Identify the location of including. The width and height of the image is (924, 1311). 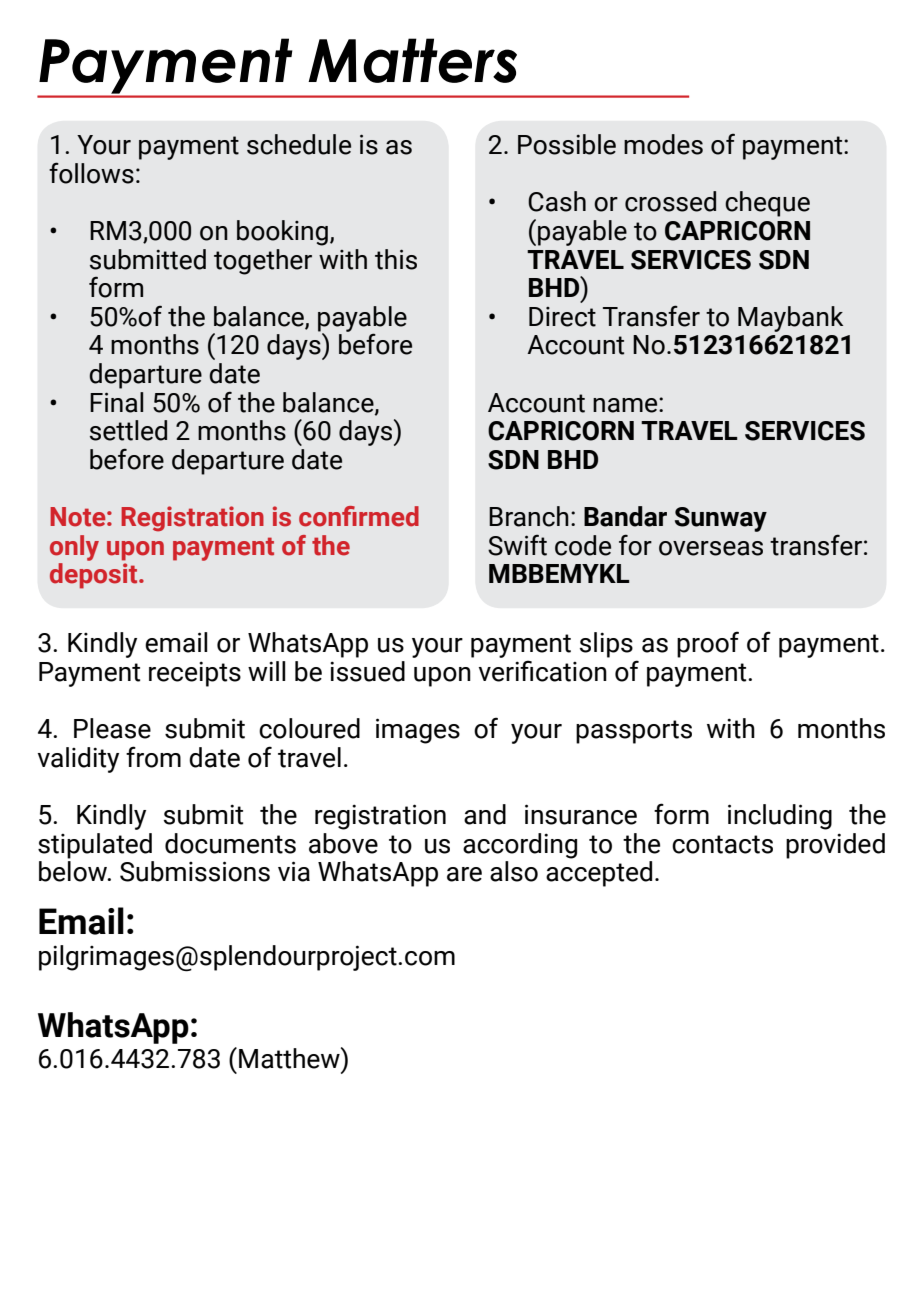
(780, 817).
